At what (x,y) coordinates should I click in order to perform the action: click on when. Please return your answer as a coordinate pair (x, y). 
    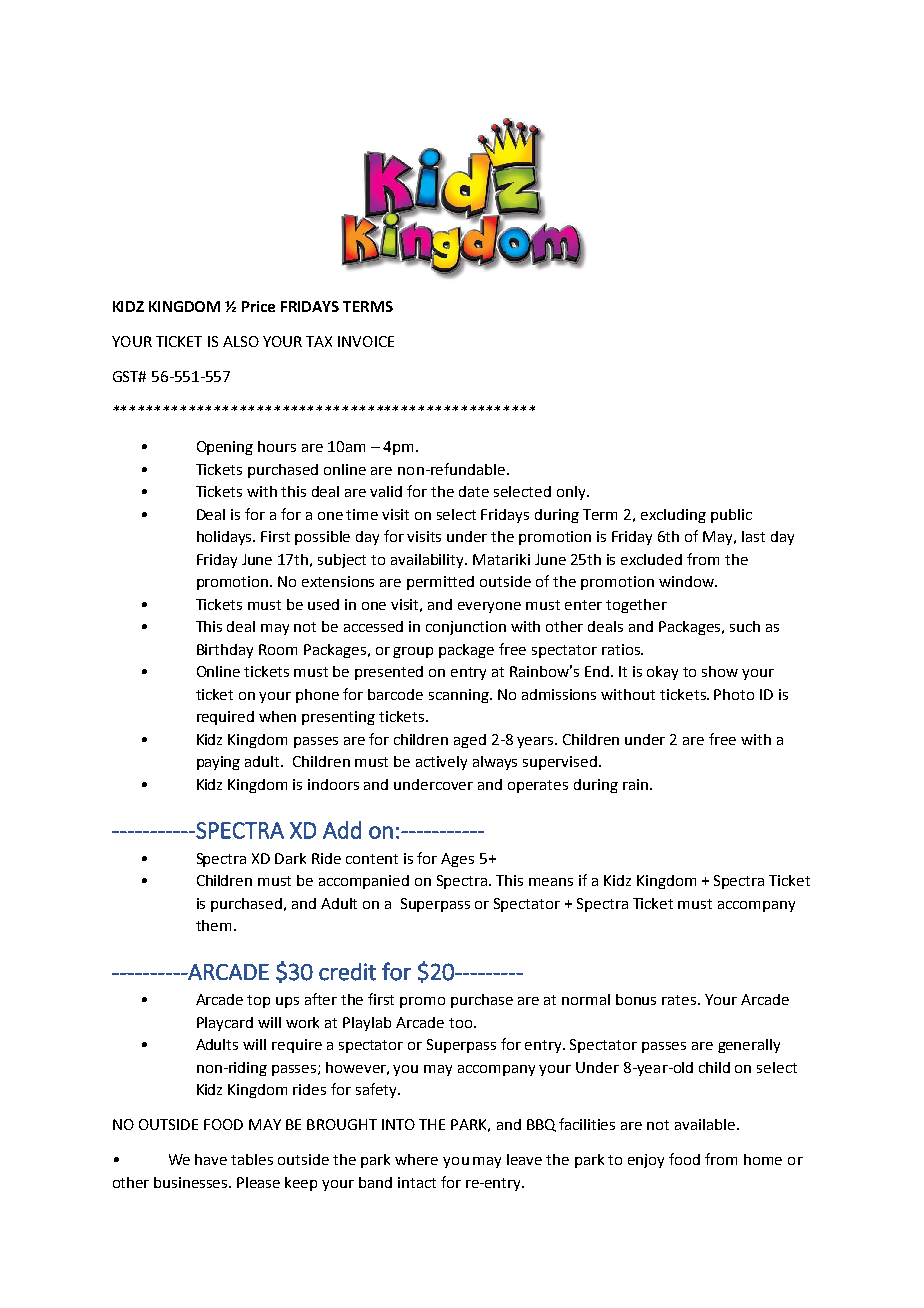
    Looking at the image, I should click on (277, 716).
